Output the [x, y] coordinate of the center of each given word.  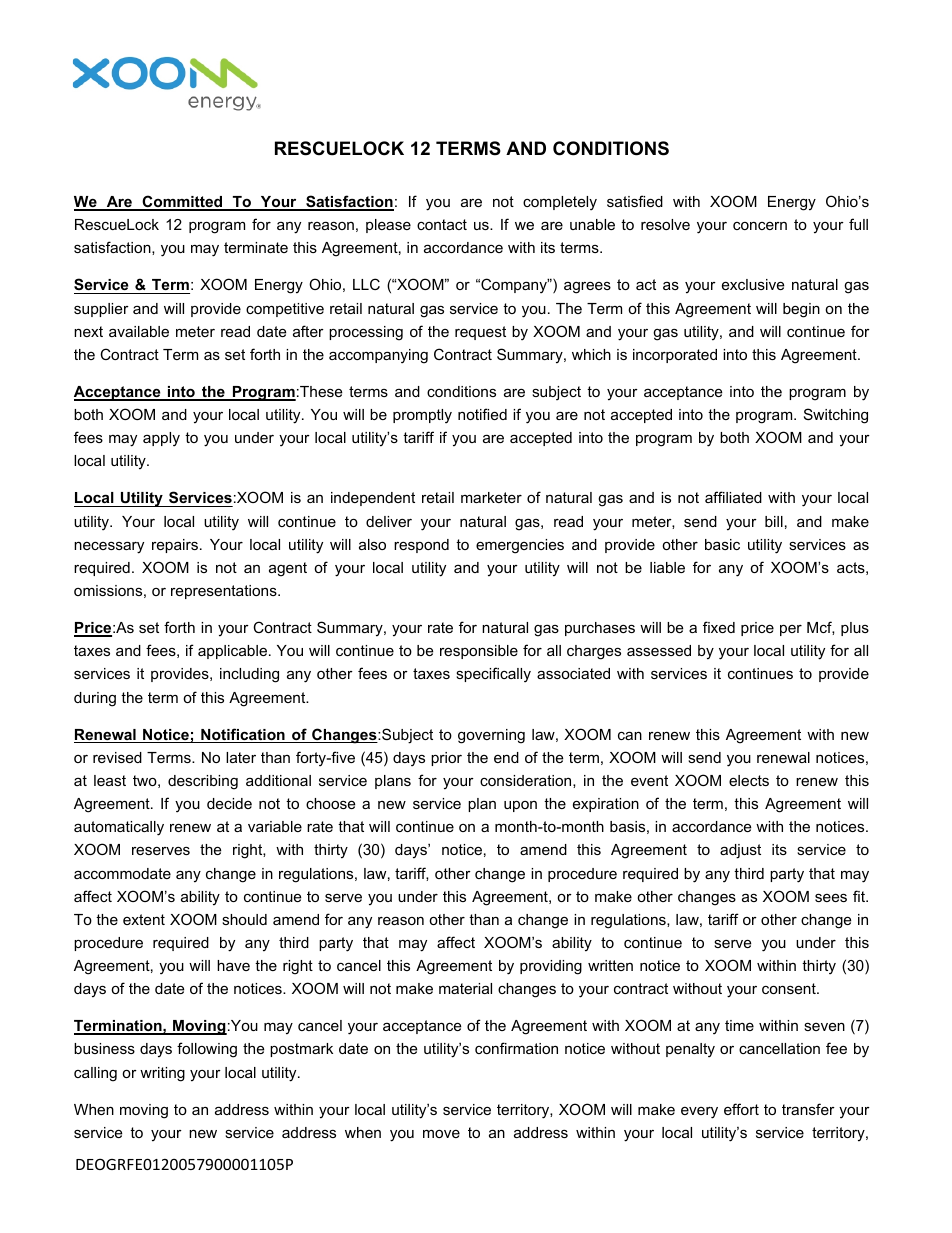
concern [760, 226]
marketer [491, 497]
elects [749, 780]
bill [774, 521]
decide [229, 803]
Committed [182, 202]
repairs [175, 546]
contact [442, 224]
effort [741, 1109]
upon [520, 806]
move [441, 1134]
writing [162, 1074]
